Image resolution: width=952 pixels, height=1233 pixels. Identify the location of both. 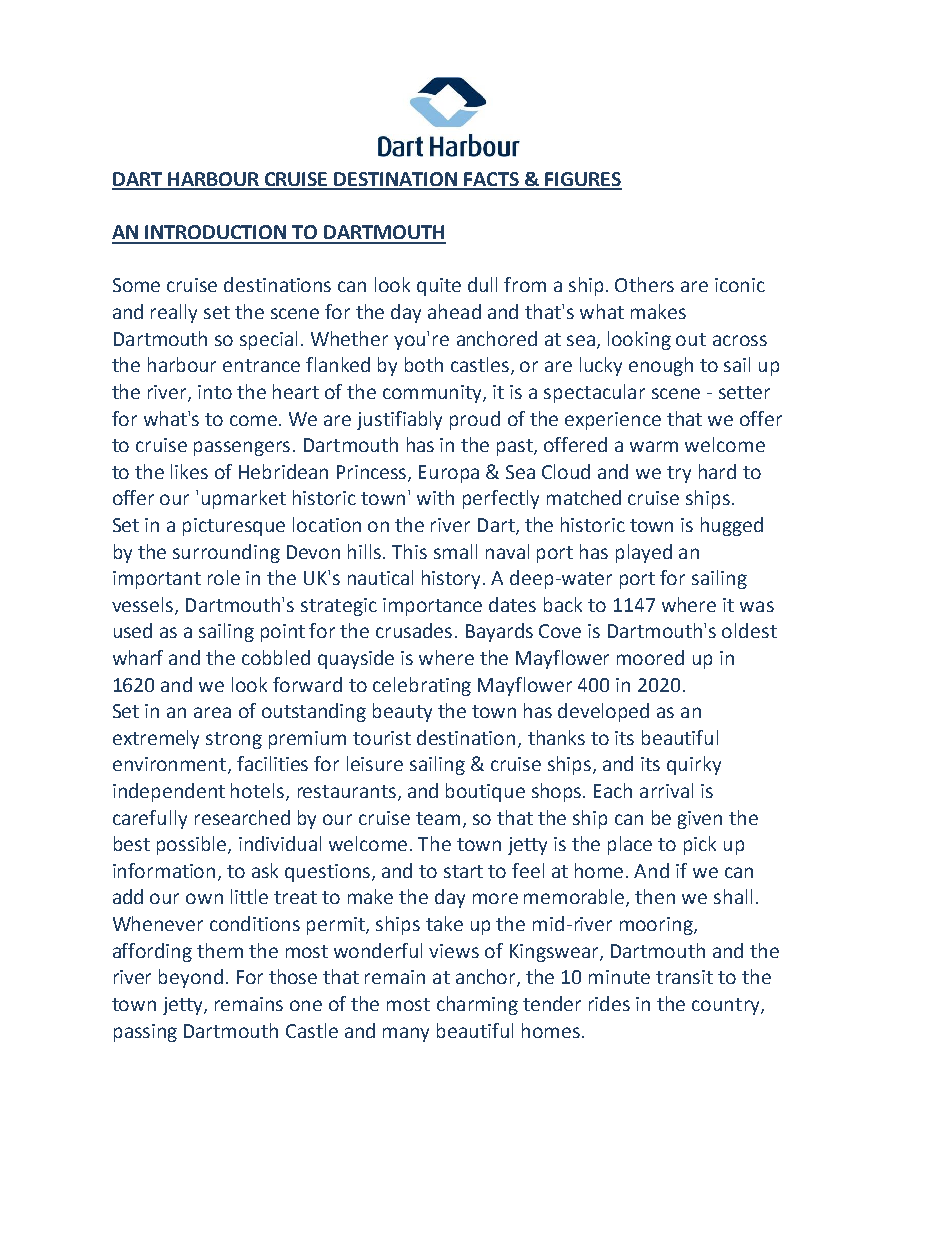
(424, 364).
